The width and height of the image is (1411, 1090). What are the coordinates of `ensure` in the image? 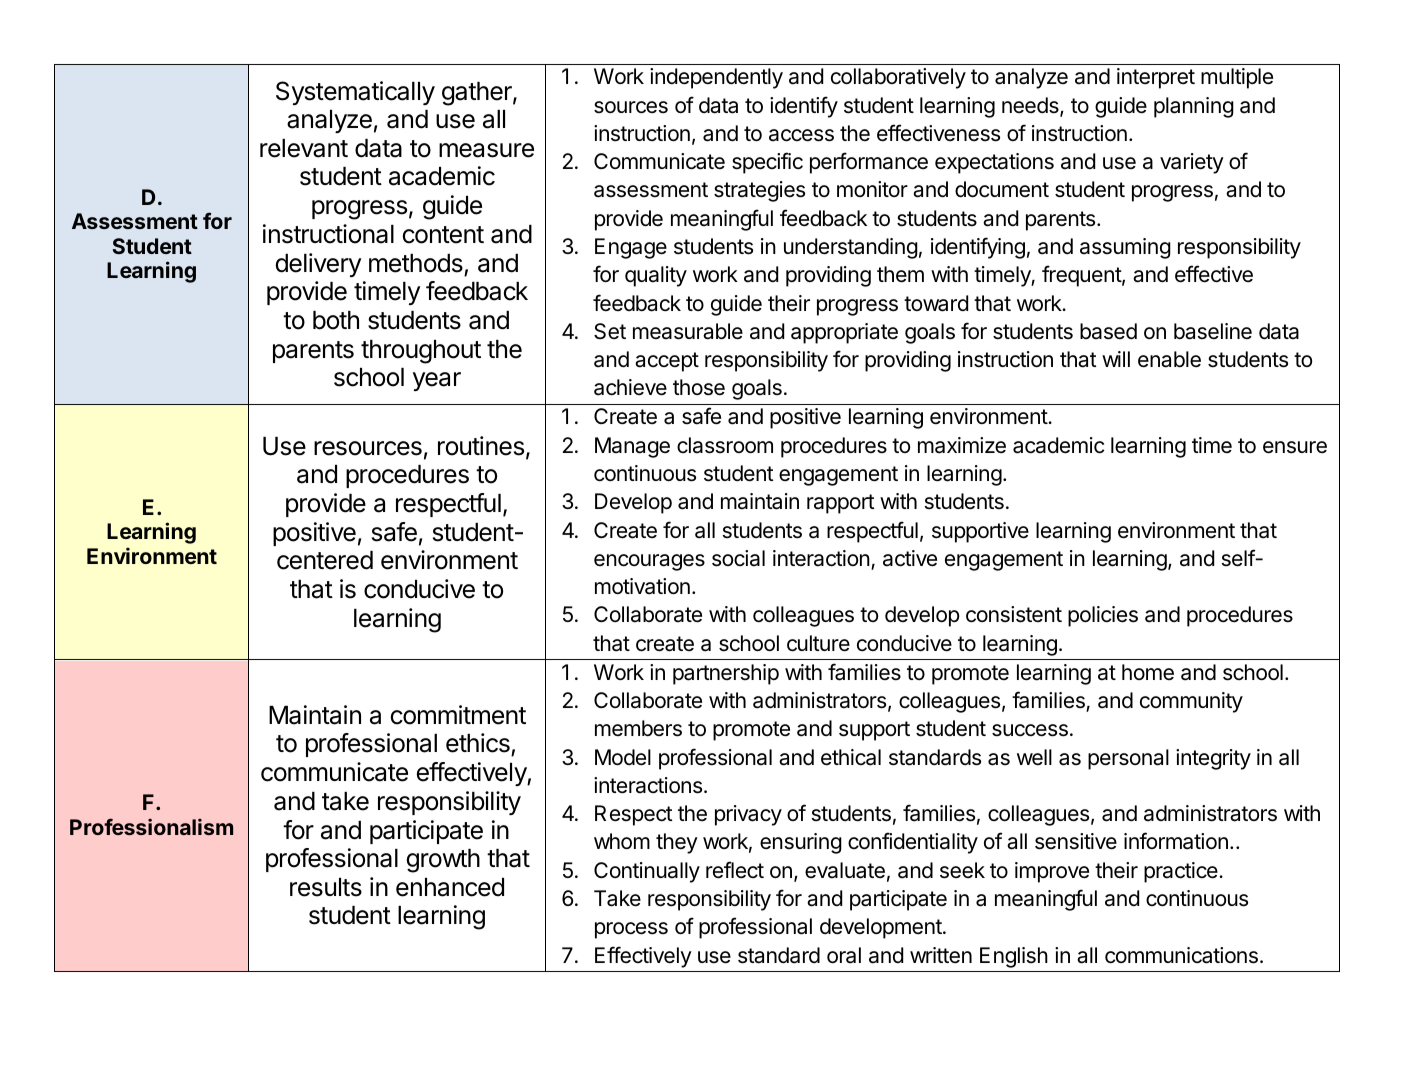 It's located at (1295, 447).
